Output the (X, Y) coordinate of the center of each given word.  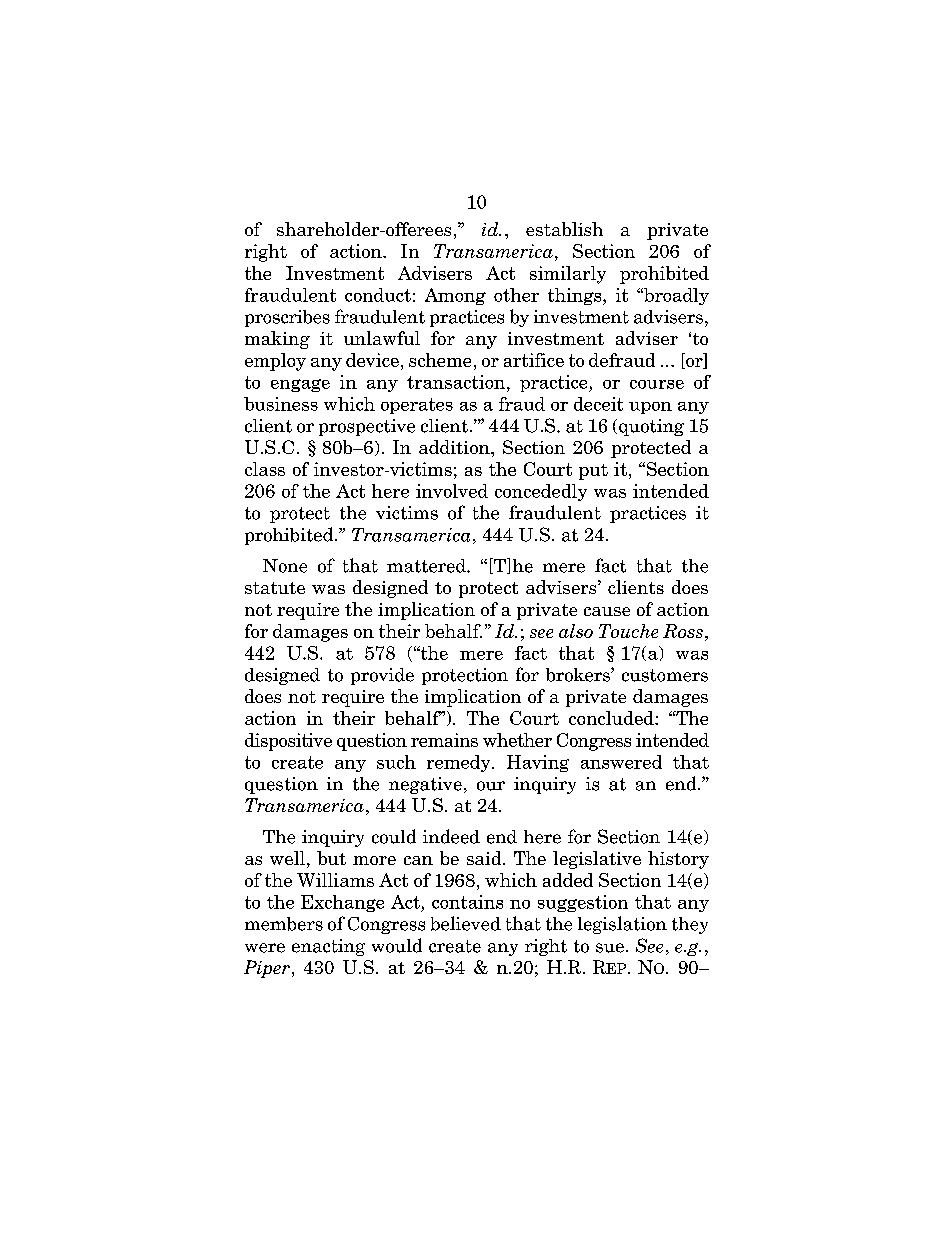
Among (455, 296)
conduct (378, 295)
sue (610, 948)
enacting (328, 947)
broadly (675, 296)
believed (466, 923)
